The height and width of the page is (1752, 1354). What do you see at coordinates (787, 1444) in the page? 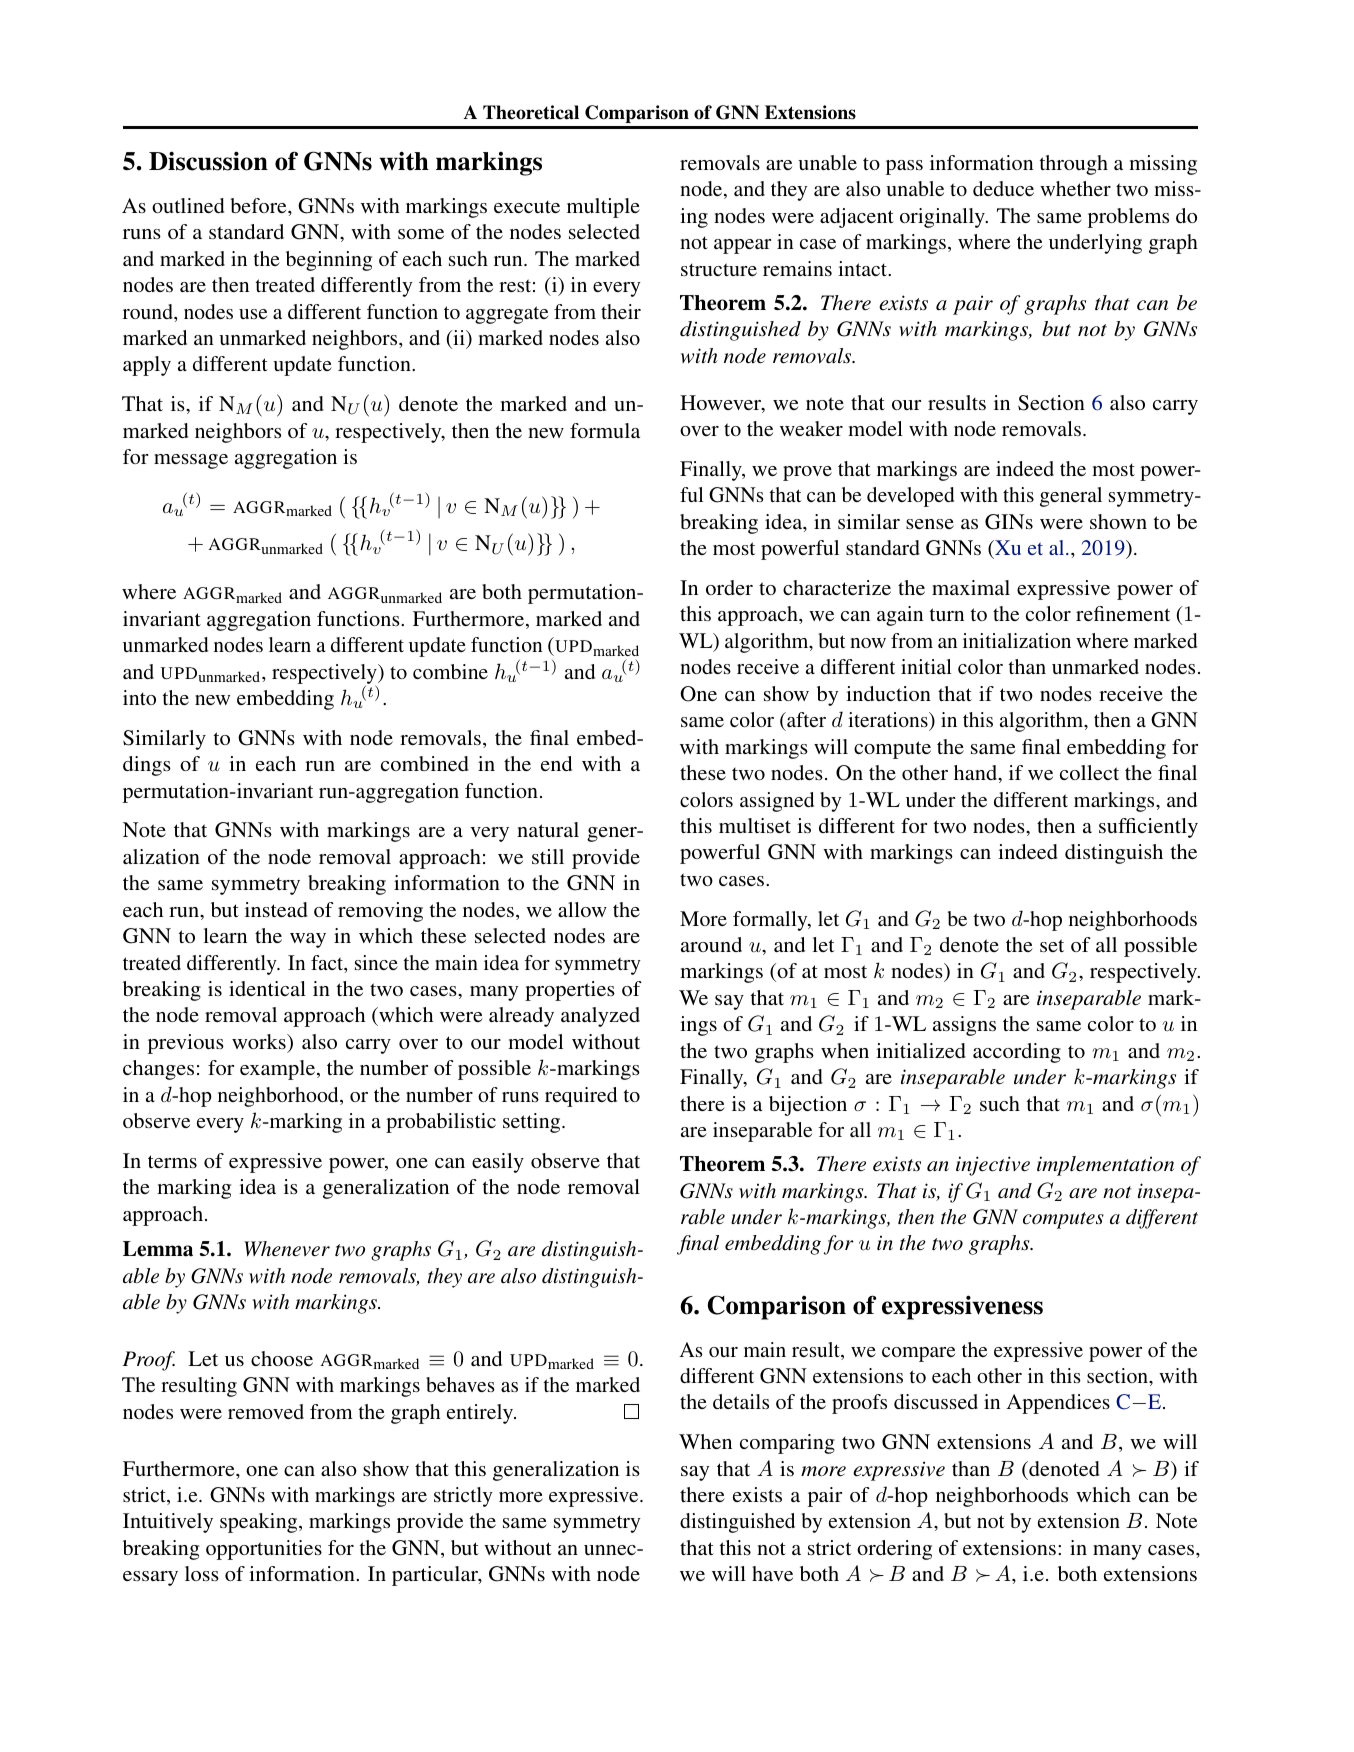
I see `comparing` at bounding box center [787, 1444].
